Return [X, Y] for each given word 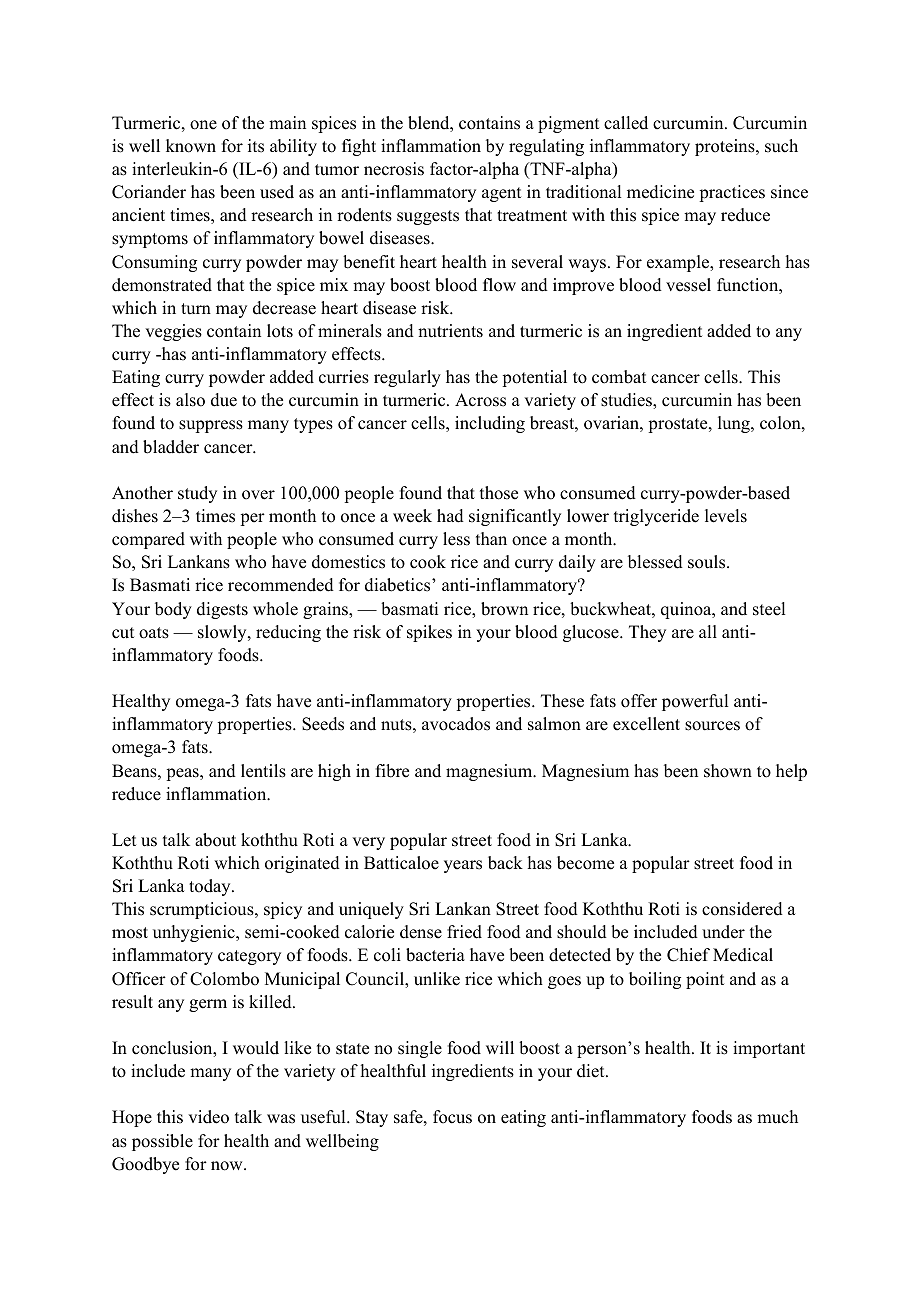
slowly [223, 633]
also [190, 400]
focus [452, 1117]
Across [480, 400]
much [777, 1117]
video [208, 1117]
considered [742, 909]
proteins [726, 147]
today [211, 887]
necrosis [394, 169]
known [191, 146]
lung [735, 424]
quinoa [687, 610]
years [463, 866]
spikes [429, 633]
